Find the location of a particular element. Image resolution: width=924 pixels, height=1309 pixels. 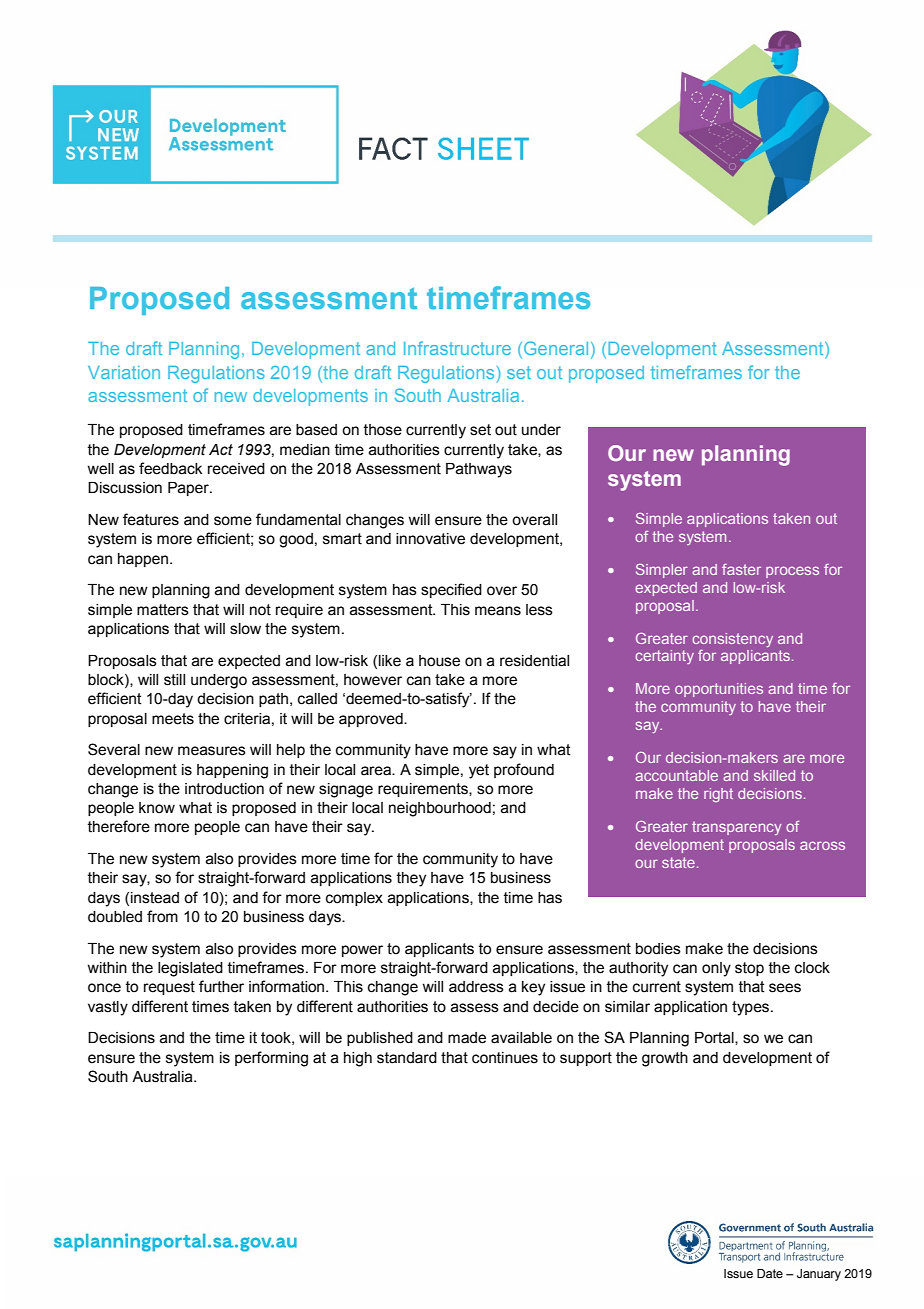

continues is located at coordinates (505, 1058).
